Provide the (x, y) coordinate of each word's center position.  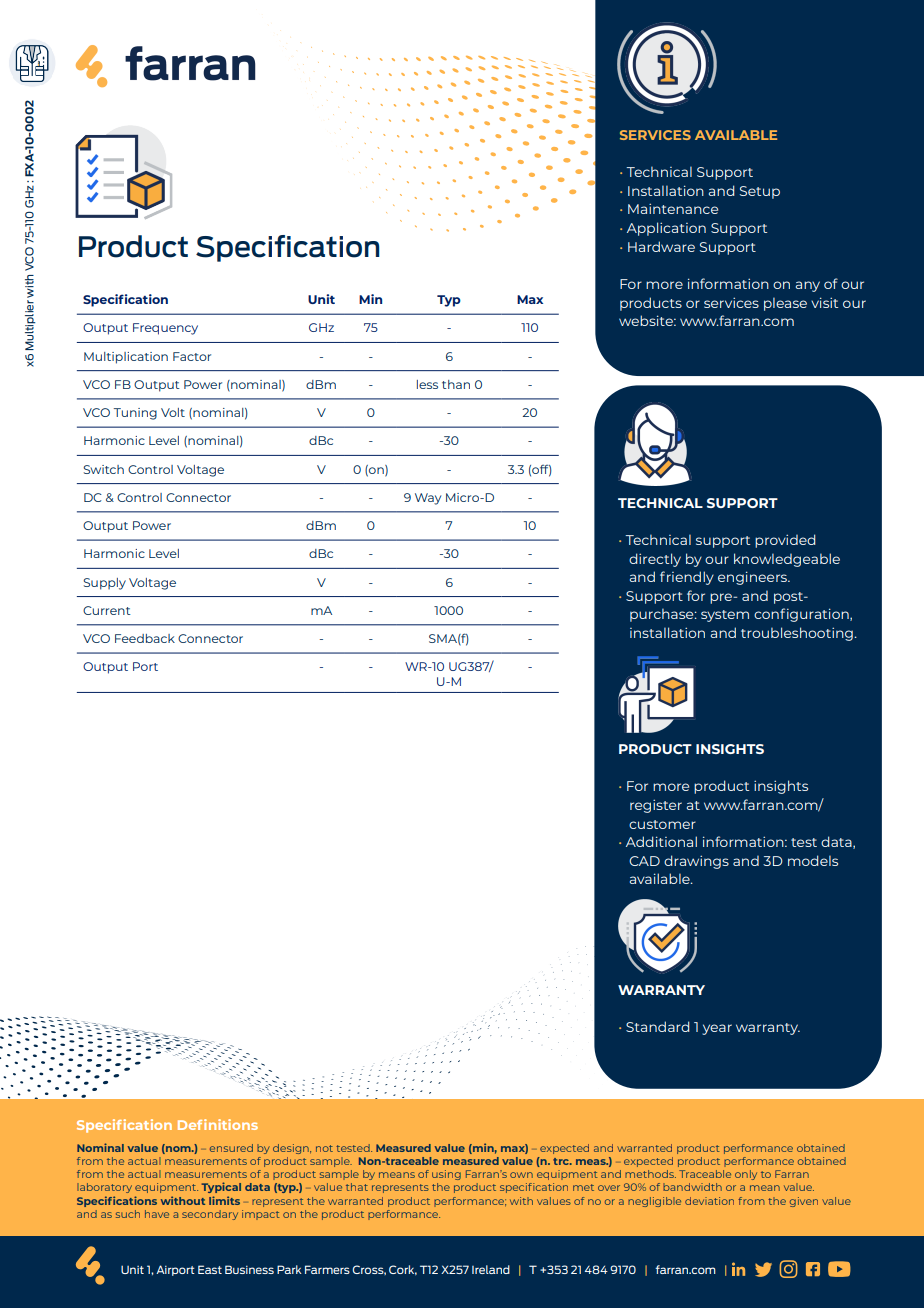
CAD (644, 861)
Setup (760, 192)
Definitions (218, 1124)
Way (428, 499)
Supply (104, 584)
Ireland (491, 1269)
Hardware (661, 246)
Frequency (165, 329)
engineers (753, 578)
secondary (210, 1215)
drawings (696, 862)
